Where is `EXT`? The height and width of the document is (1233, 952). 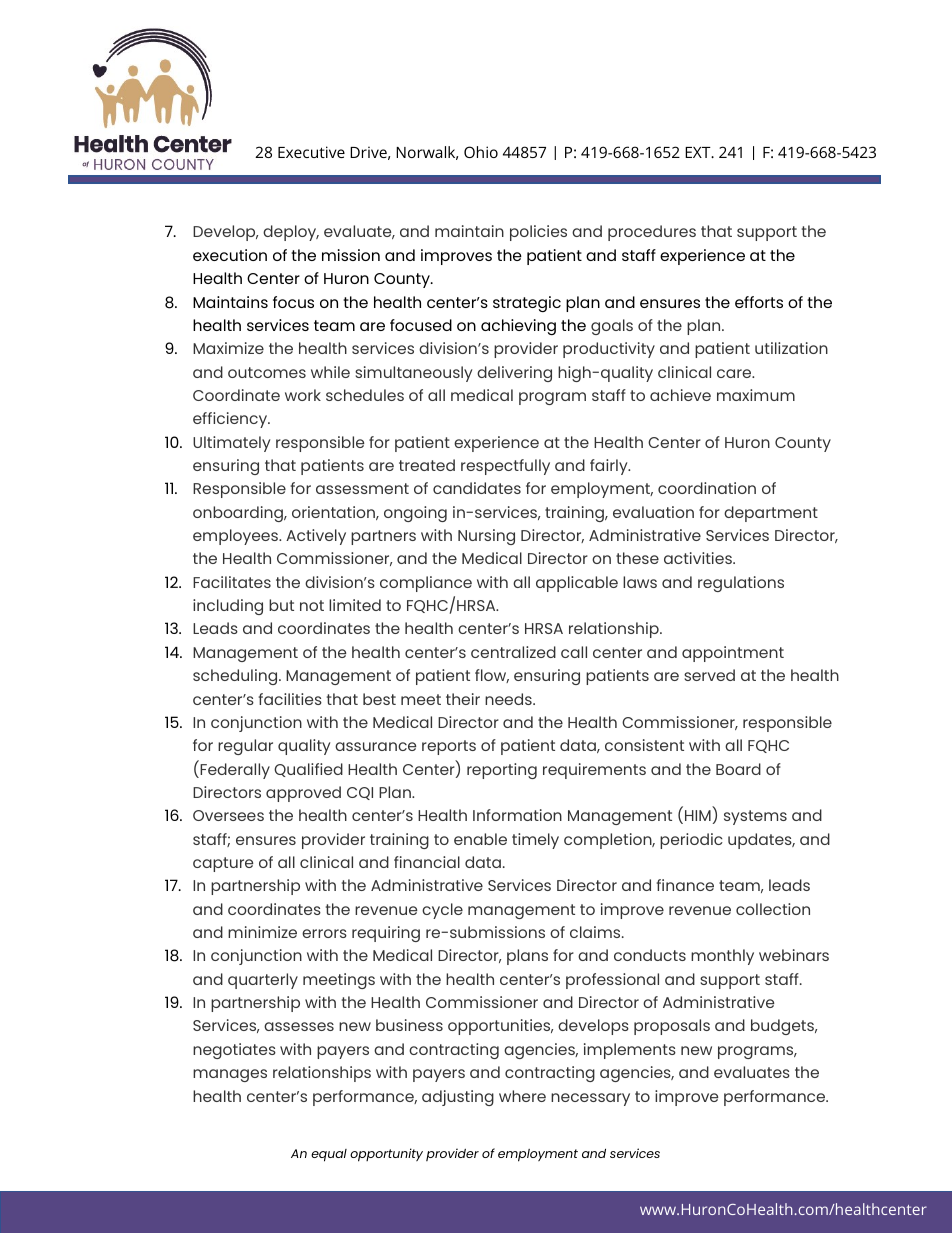
EXT is located at coordinates (699, 152).
